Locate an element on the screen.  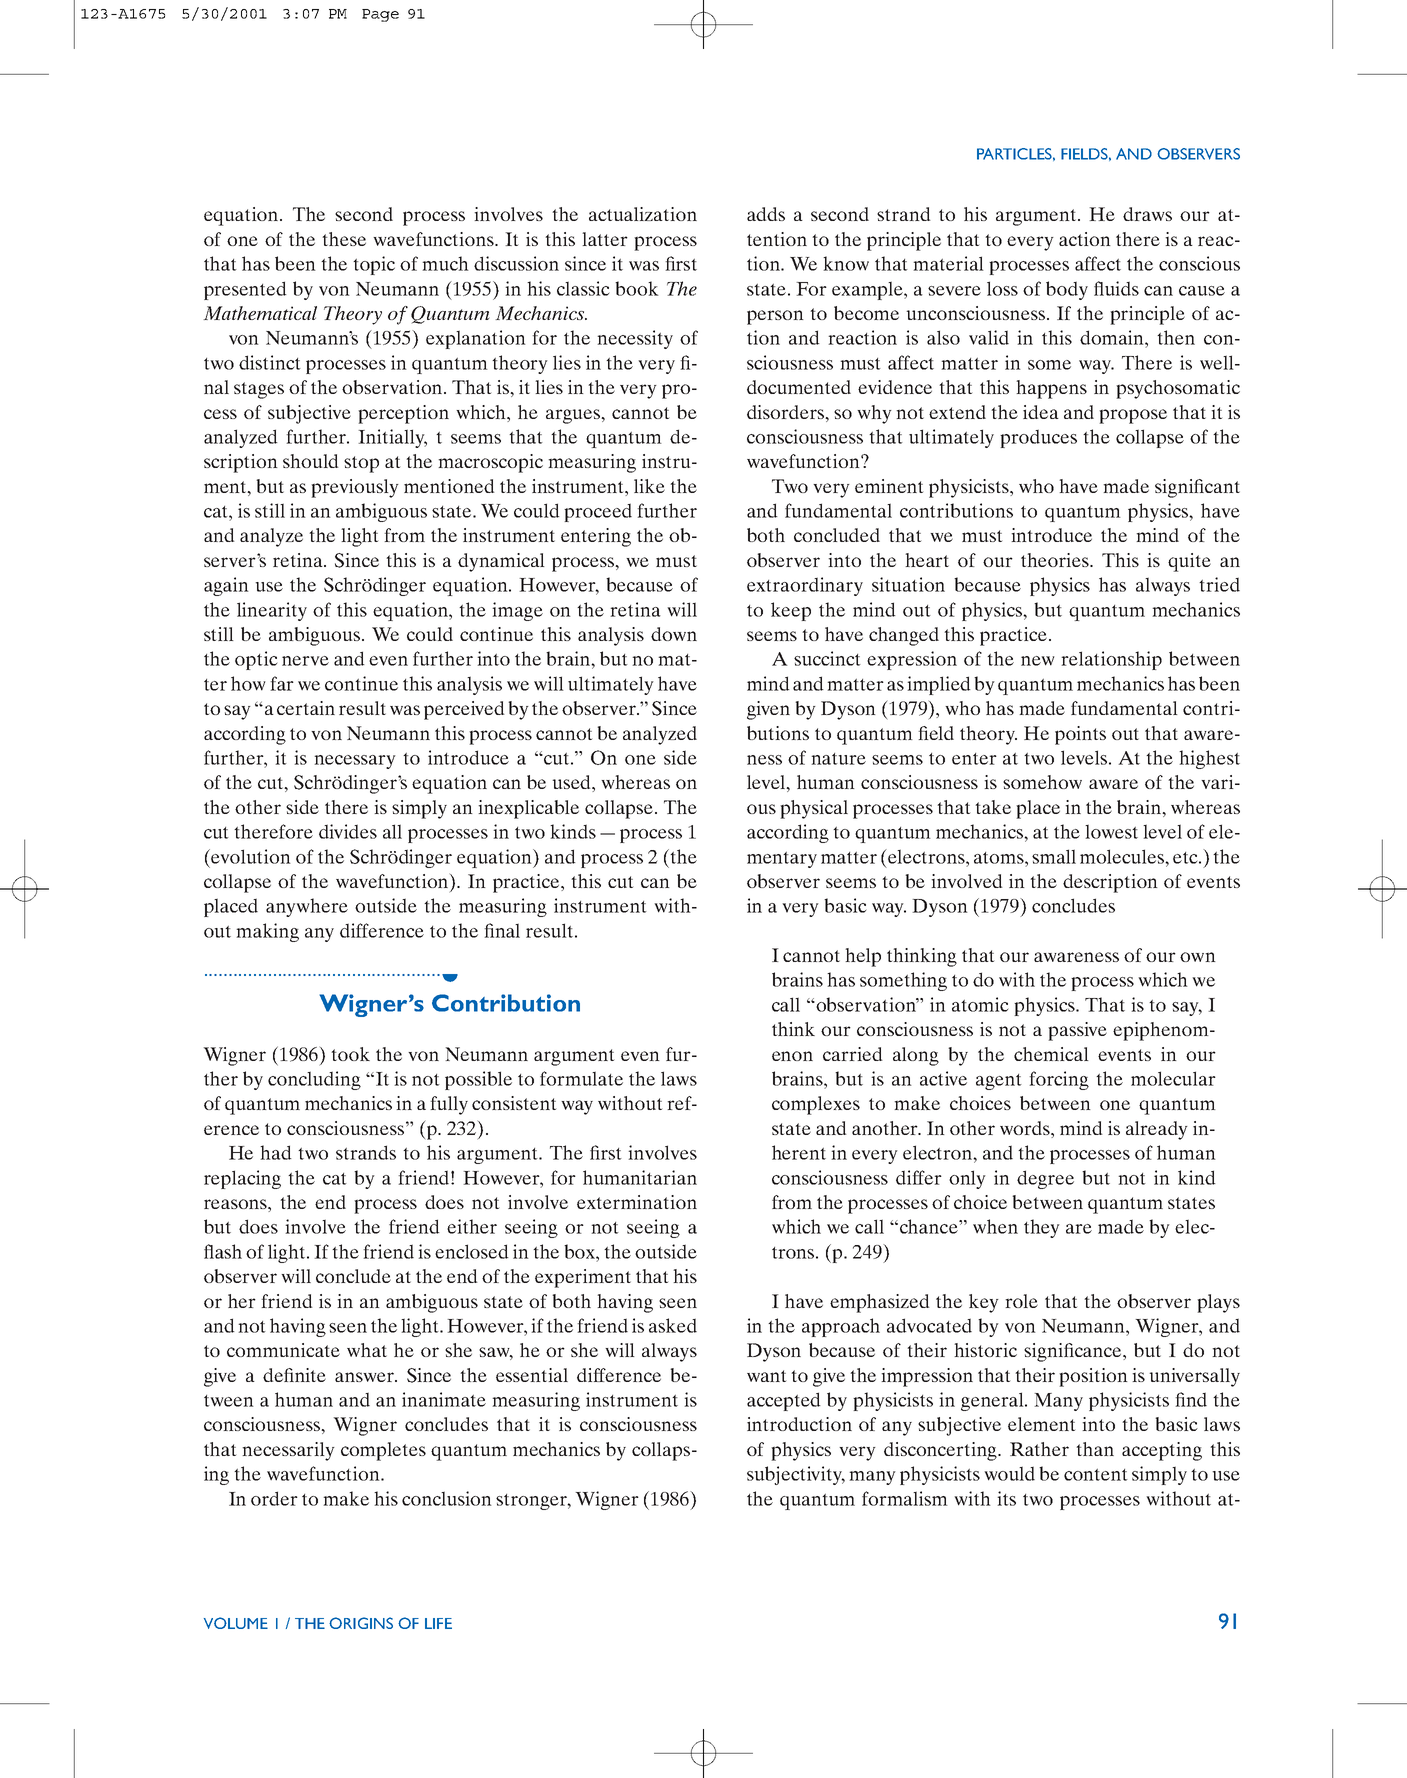
ORIGINS is located at coordinates (361, 1623).
